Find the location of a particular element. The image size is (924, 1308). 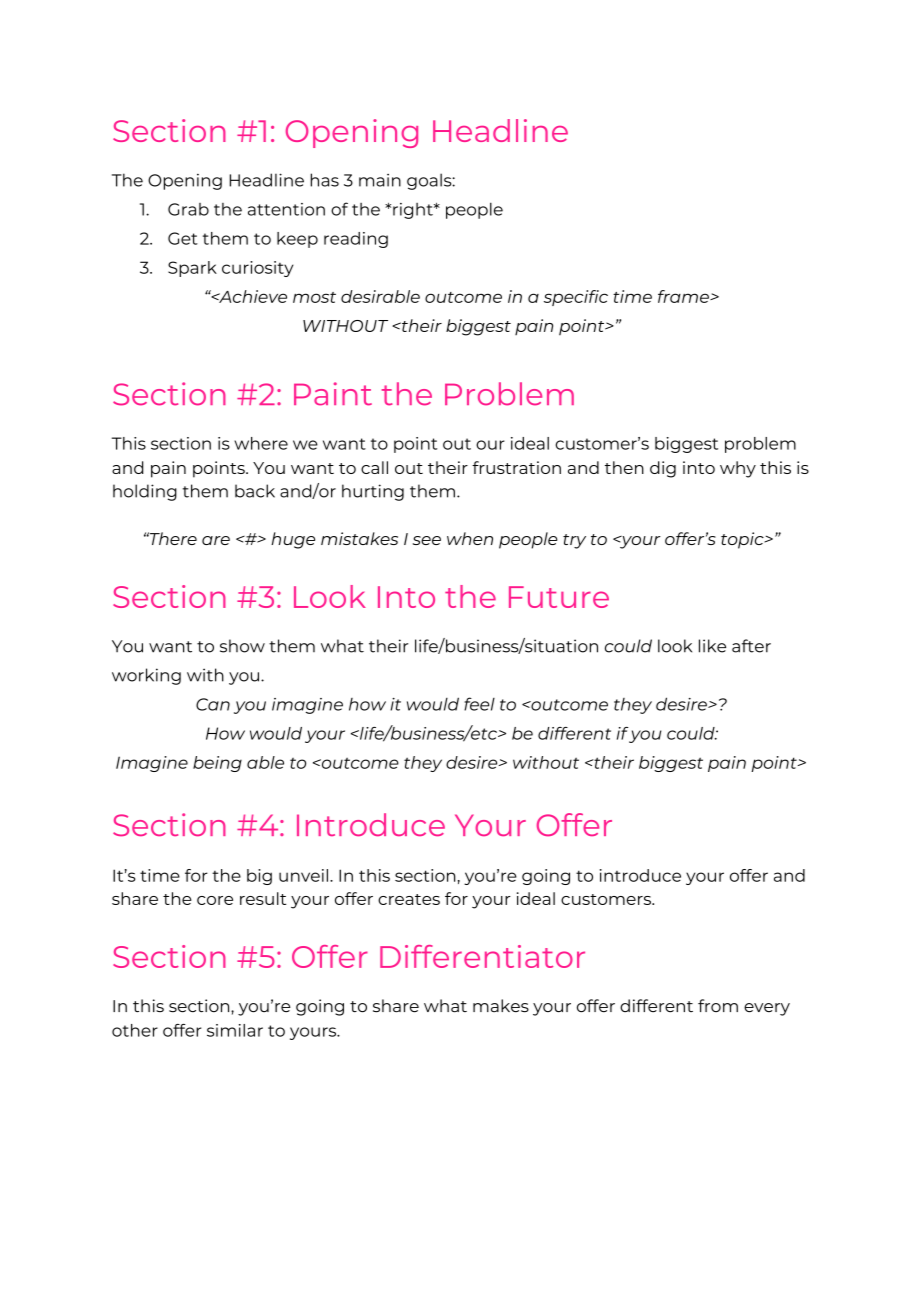

similar is located at coordinates (235, 1030).
